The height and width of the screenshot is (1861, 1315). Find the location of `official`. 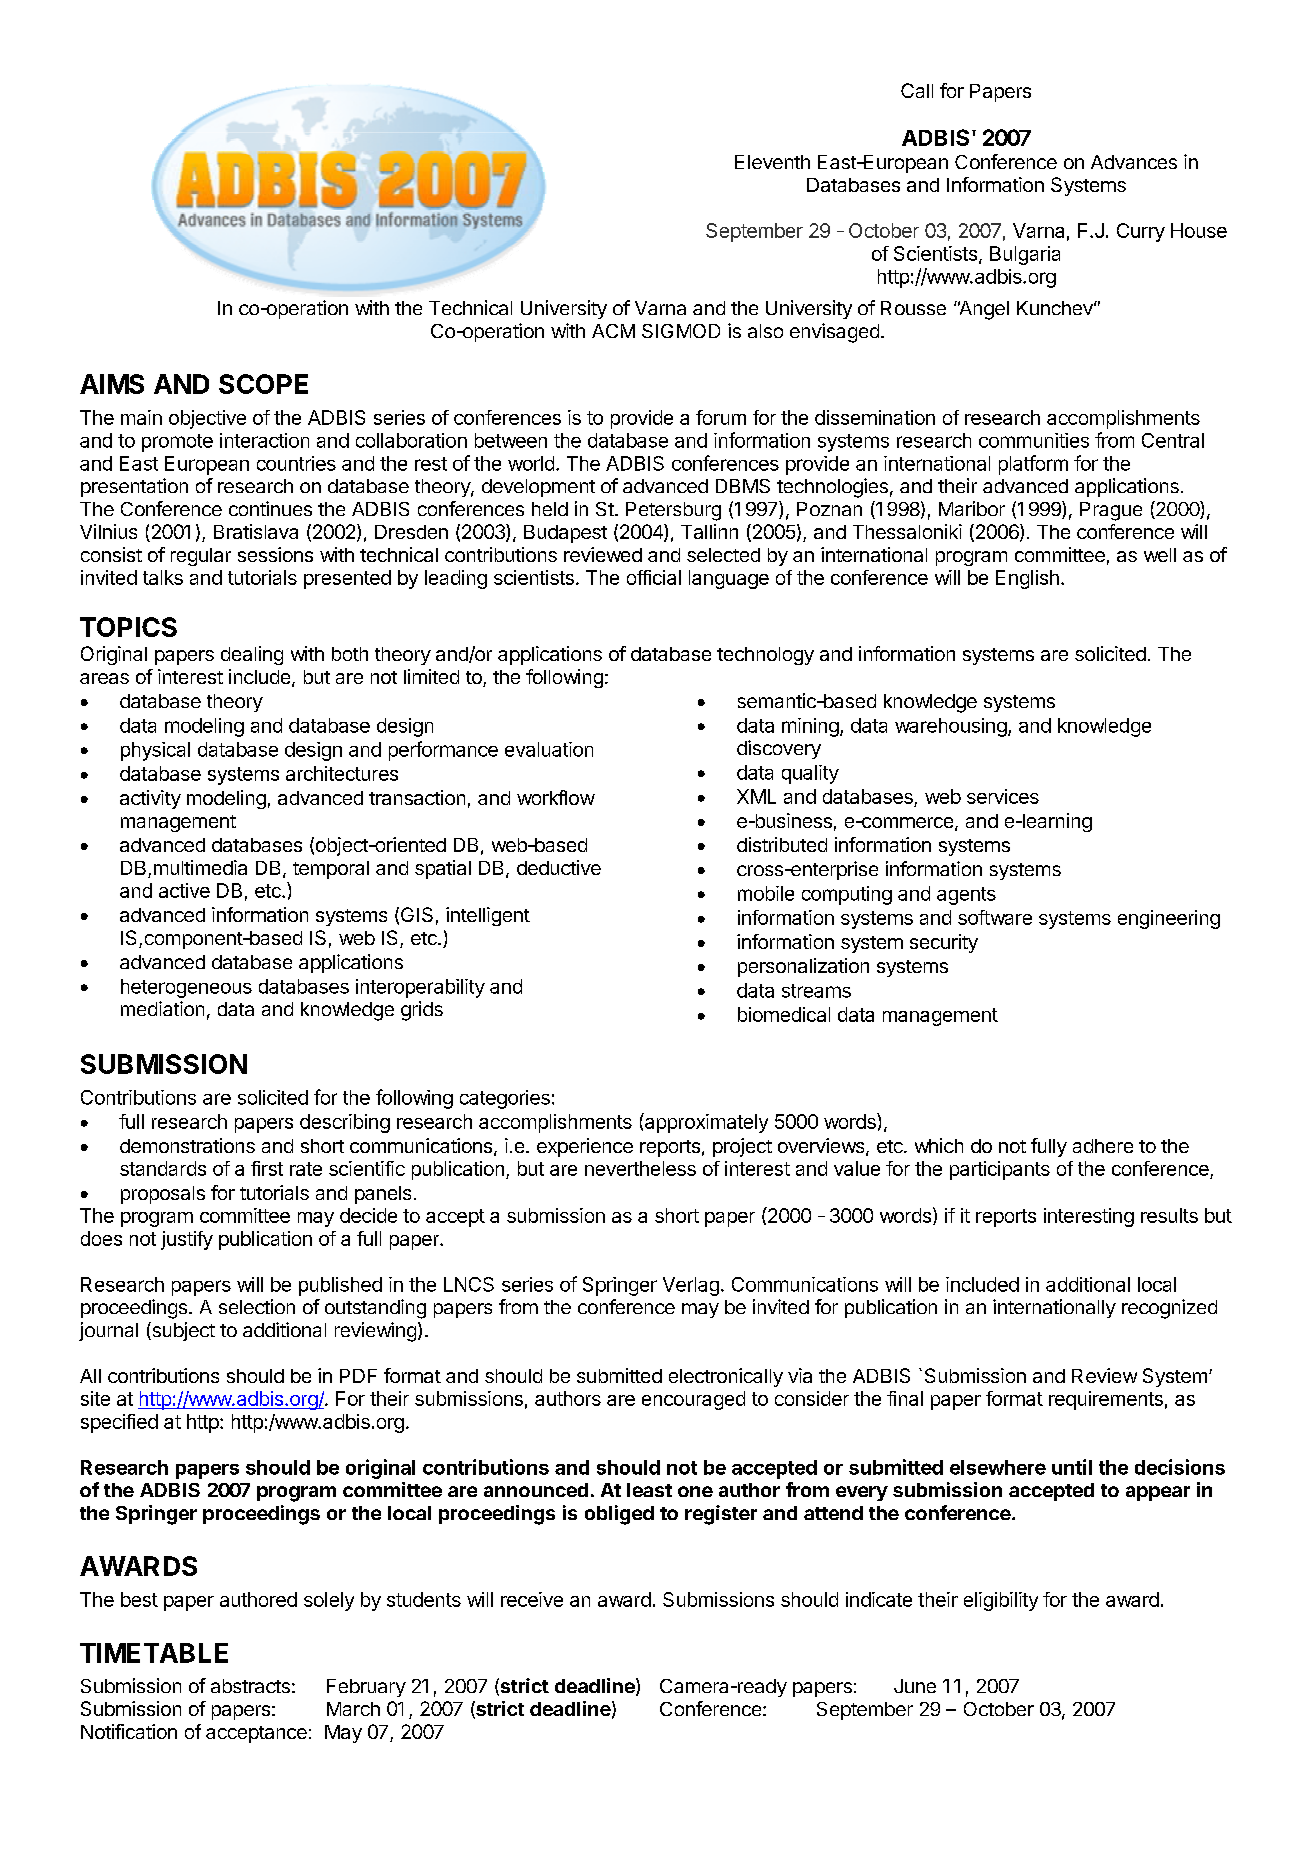

official is located at coordinates (654, 577).
